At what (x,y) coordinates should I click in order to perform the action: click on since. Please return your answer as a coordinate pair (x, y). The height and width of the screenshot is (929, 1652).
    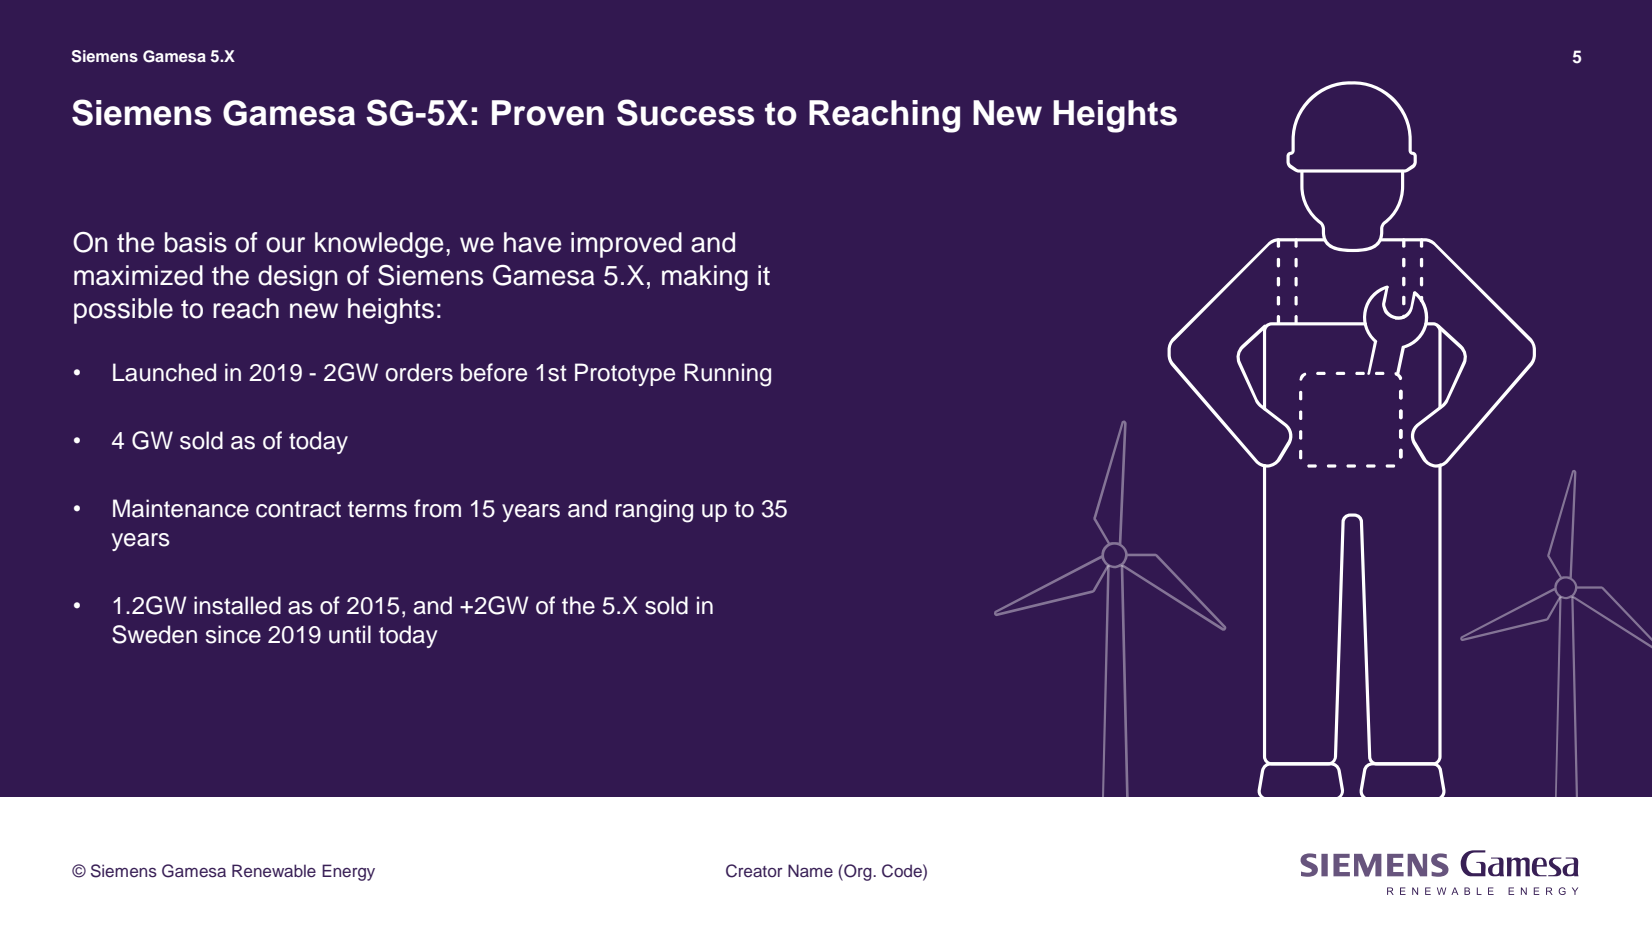
    Looking at the image, I should click on (233, 634).
